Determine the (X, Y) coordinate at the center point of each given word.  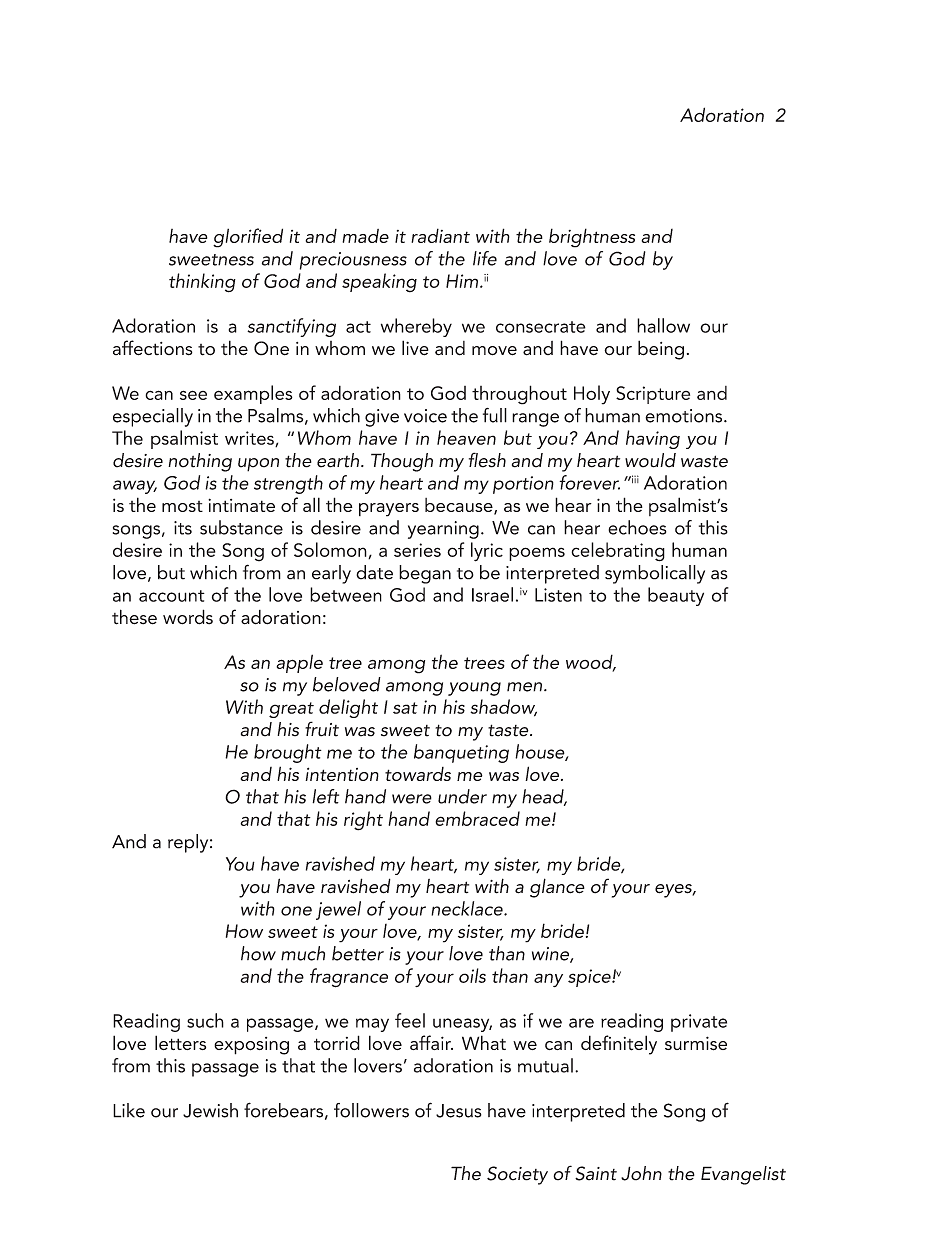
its (183, 528)
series (417, 550)
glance (557, 888)
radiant (440, 235)
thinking (202, 283)
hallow (663, 325)
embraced (477, 818)
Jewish (210, 1110)
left (325, 796)
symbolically (655, 574)
